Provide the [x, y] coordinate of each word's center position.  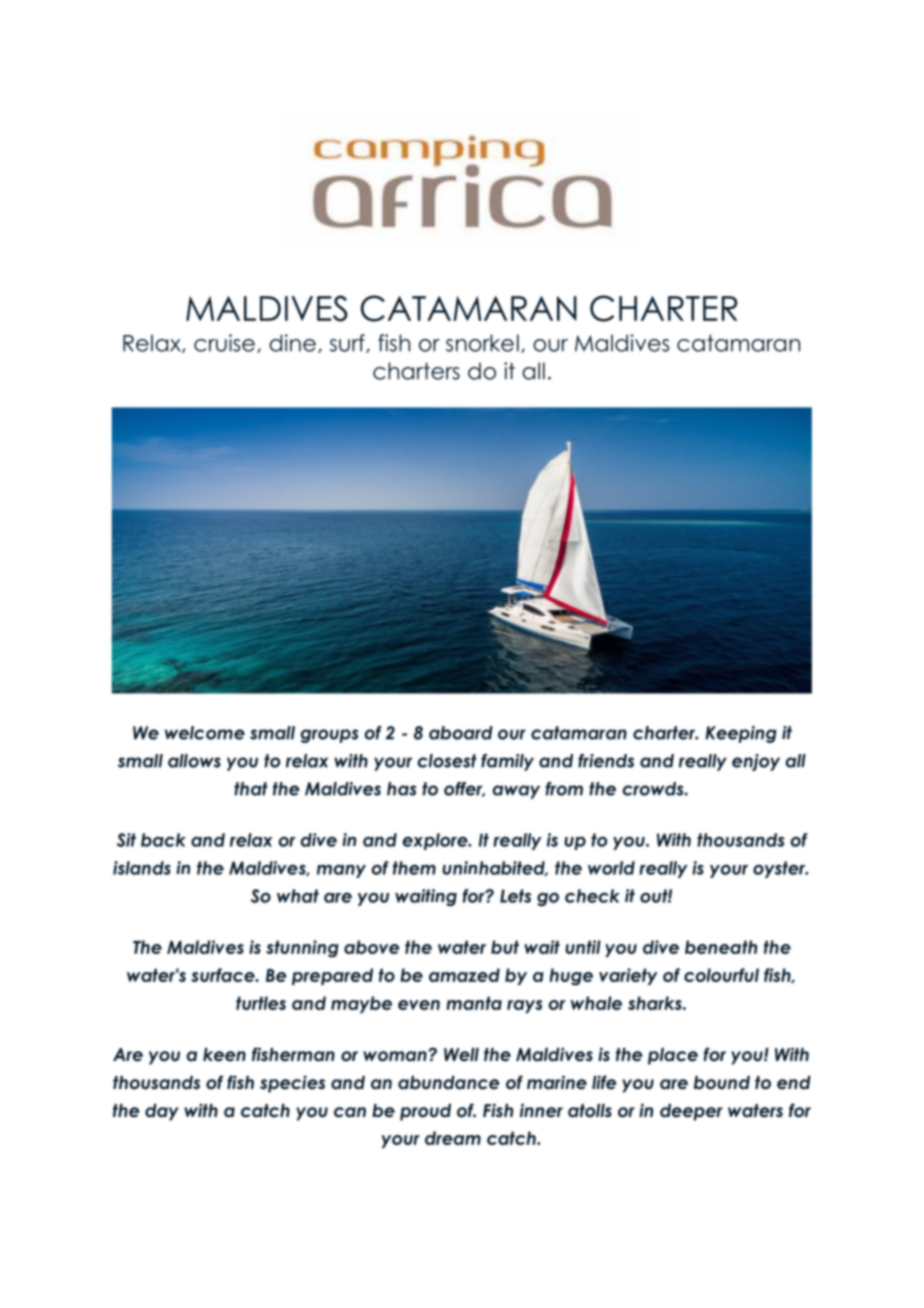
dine [292, 343]
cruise [224, 343]
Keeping [741, 734]
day [162, 1112]
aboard [461, 733]
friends [606, 761]
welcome [205, 733]
